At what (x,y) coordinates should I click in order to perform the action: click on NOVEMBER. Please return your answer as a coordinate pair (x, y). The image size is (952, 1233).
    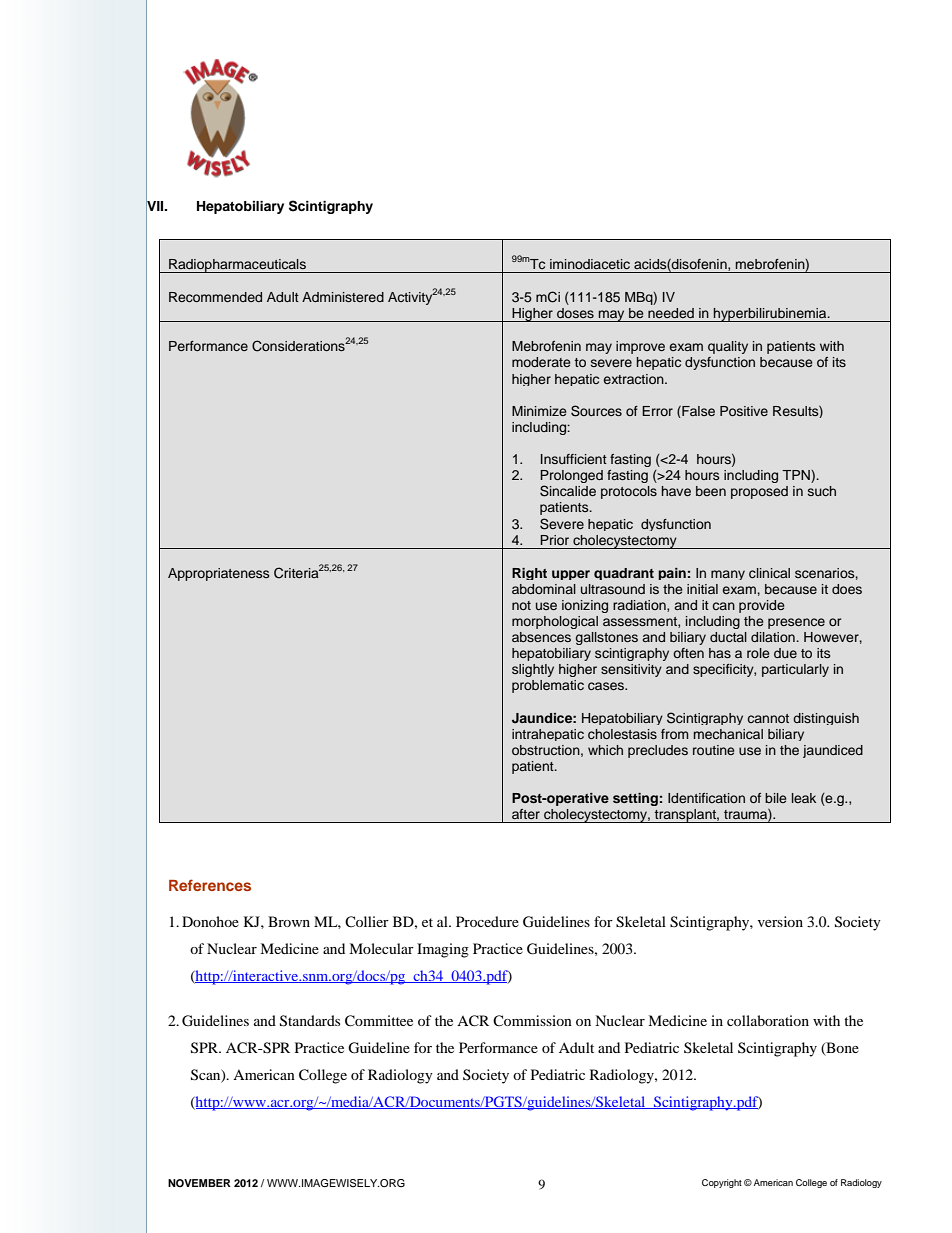
    Looking at the image, I should click on (199, 1183).
